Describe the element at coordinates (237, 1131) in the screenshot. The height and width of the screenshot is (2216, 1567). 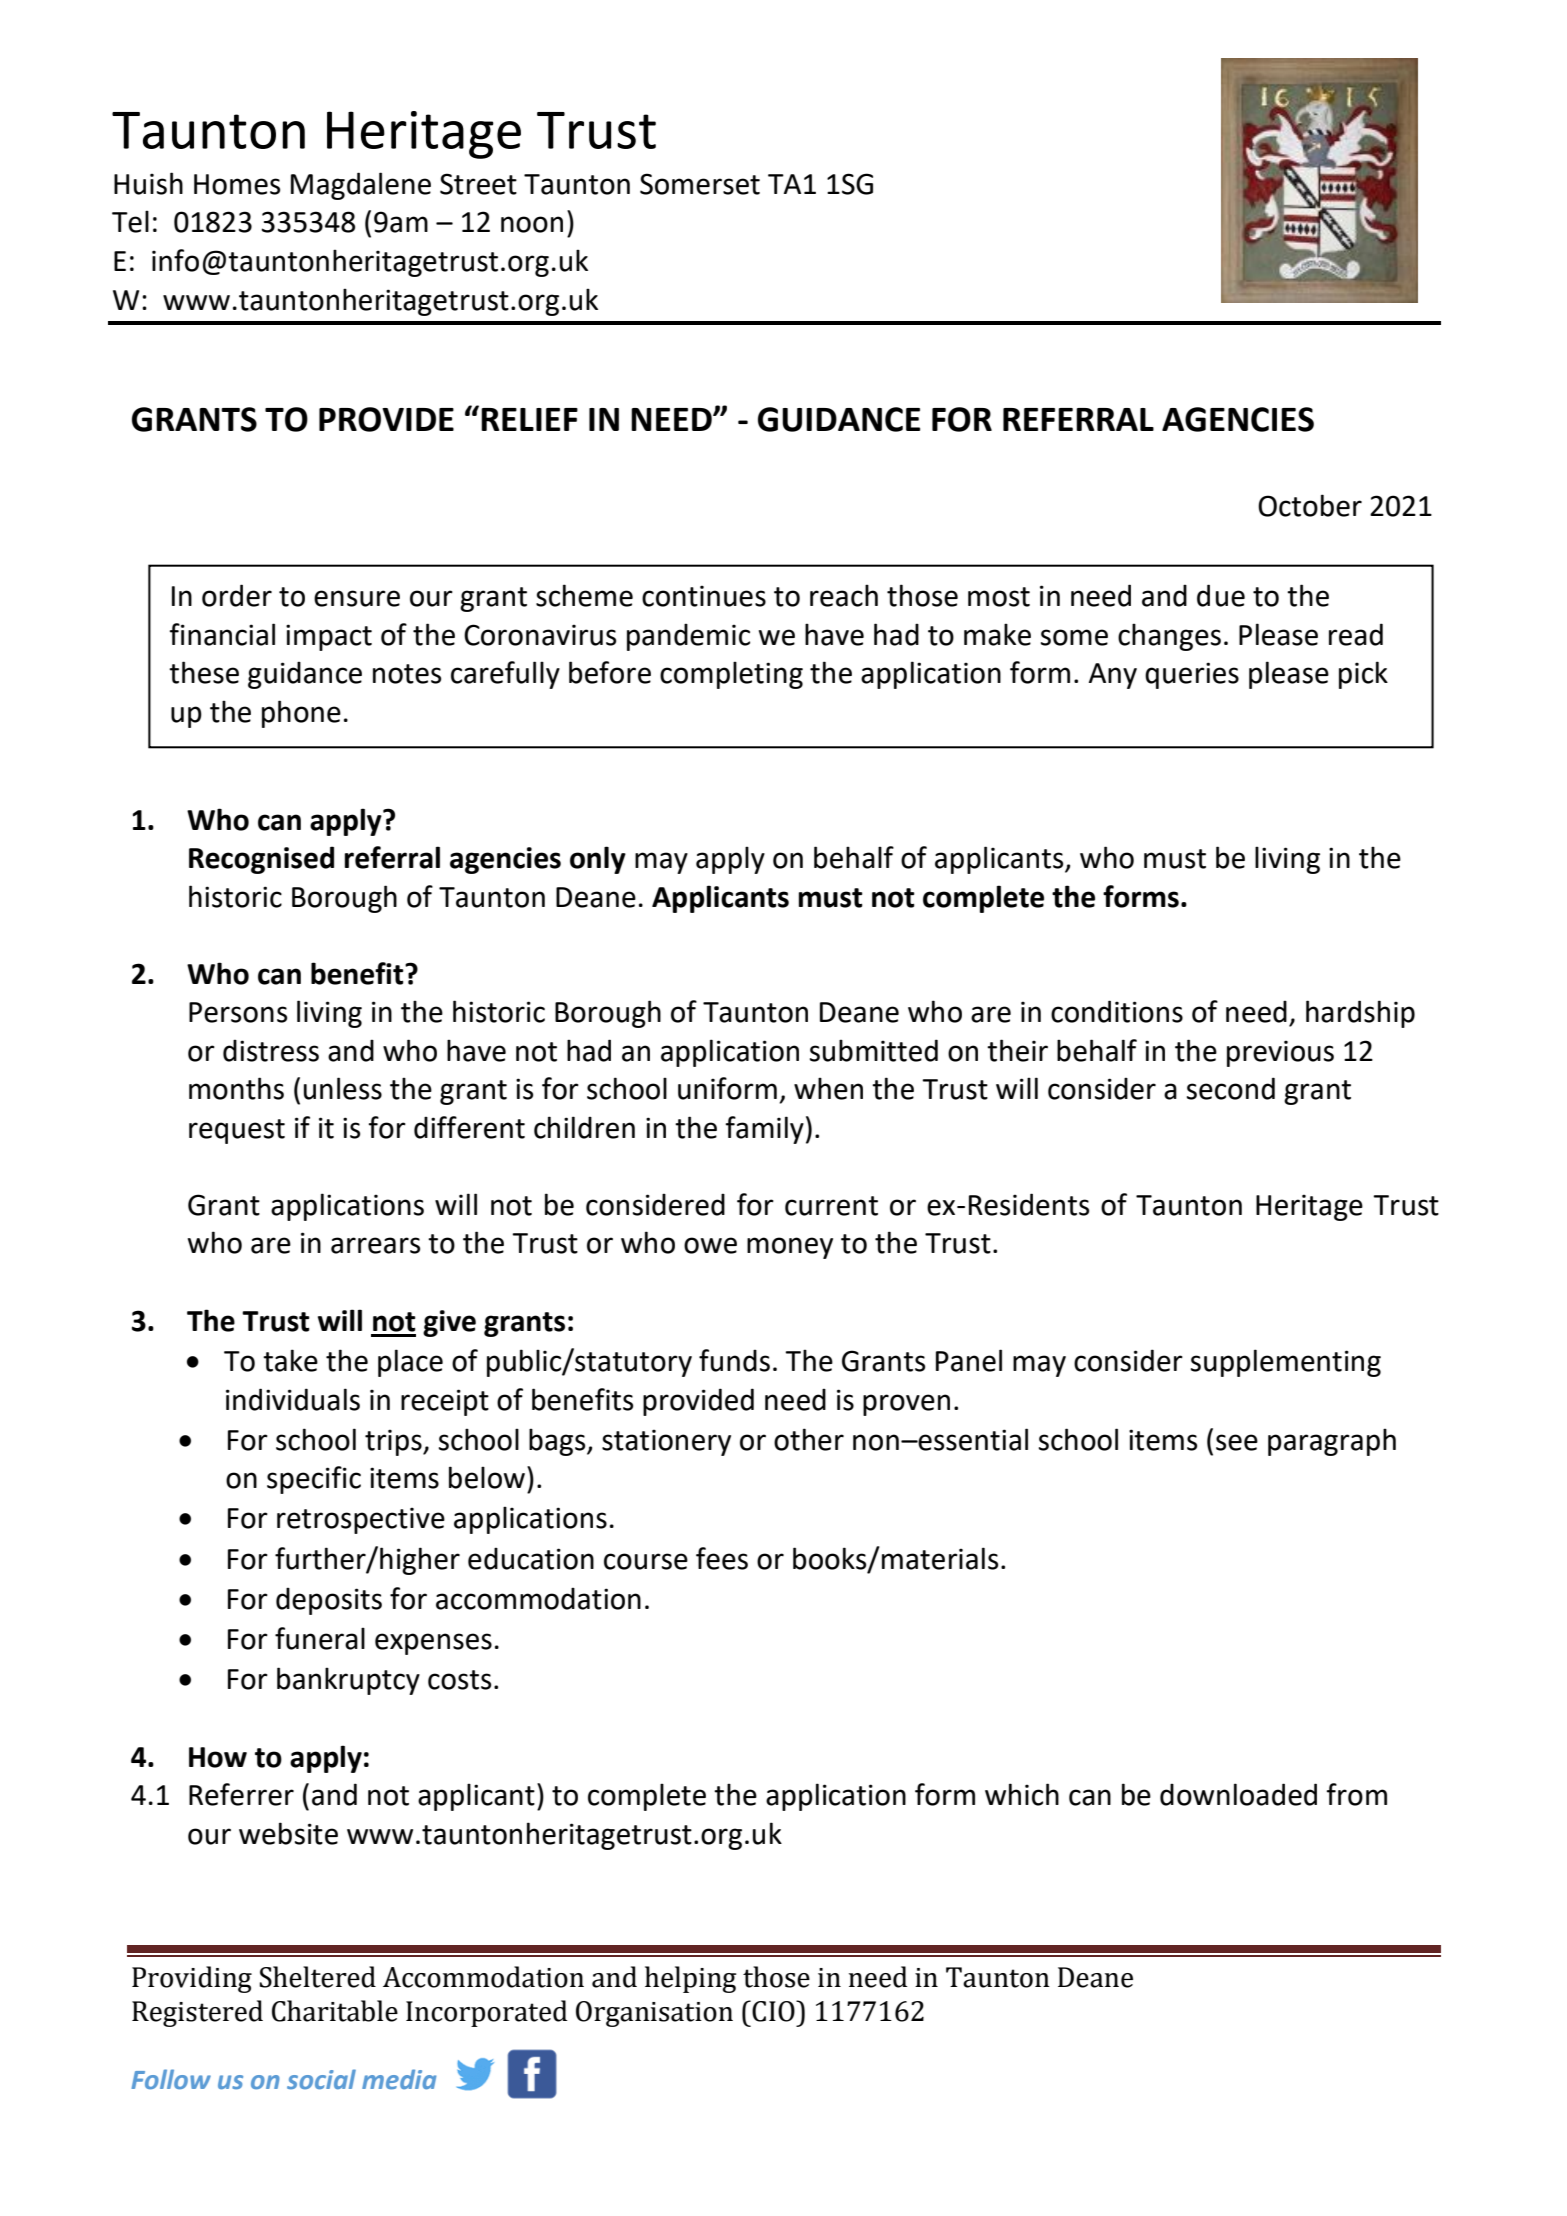
I see `request` at that location.
